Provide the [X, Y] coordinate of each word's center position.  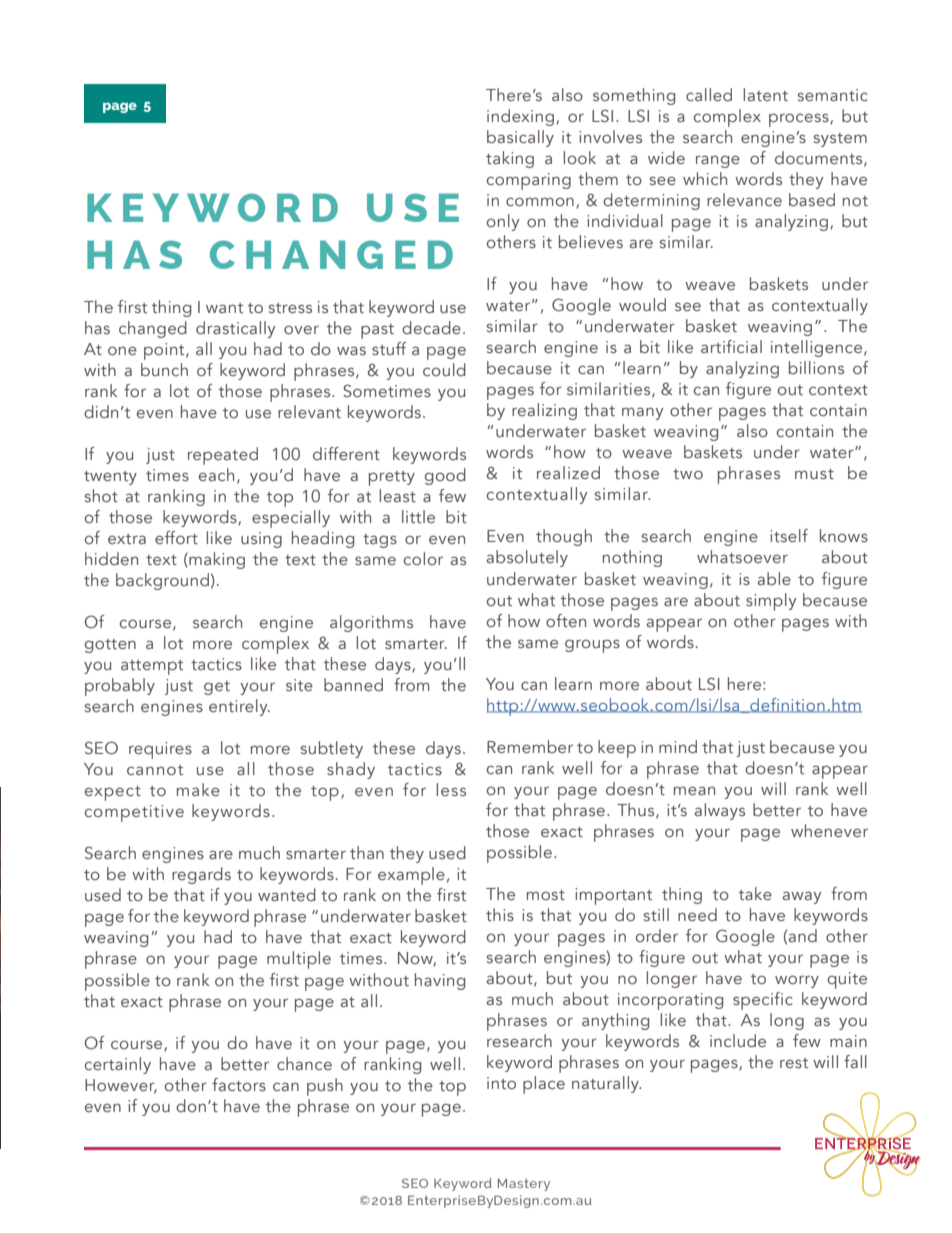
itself [789, 535]
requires [160, 750]
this [500, 914]
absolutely [527, 558]
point [165, 351]
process [800, 120]
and [803, 935]
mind [678, 746]
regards [201, 875]
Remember [530, 746]
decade [431, 327]
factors [239, 1084]
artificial [731, 346]
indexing [520, 117]
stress [290, 308]
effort [176, 537]
